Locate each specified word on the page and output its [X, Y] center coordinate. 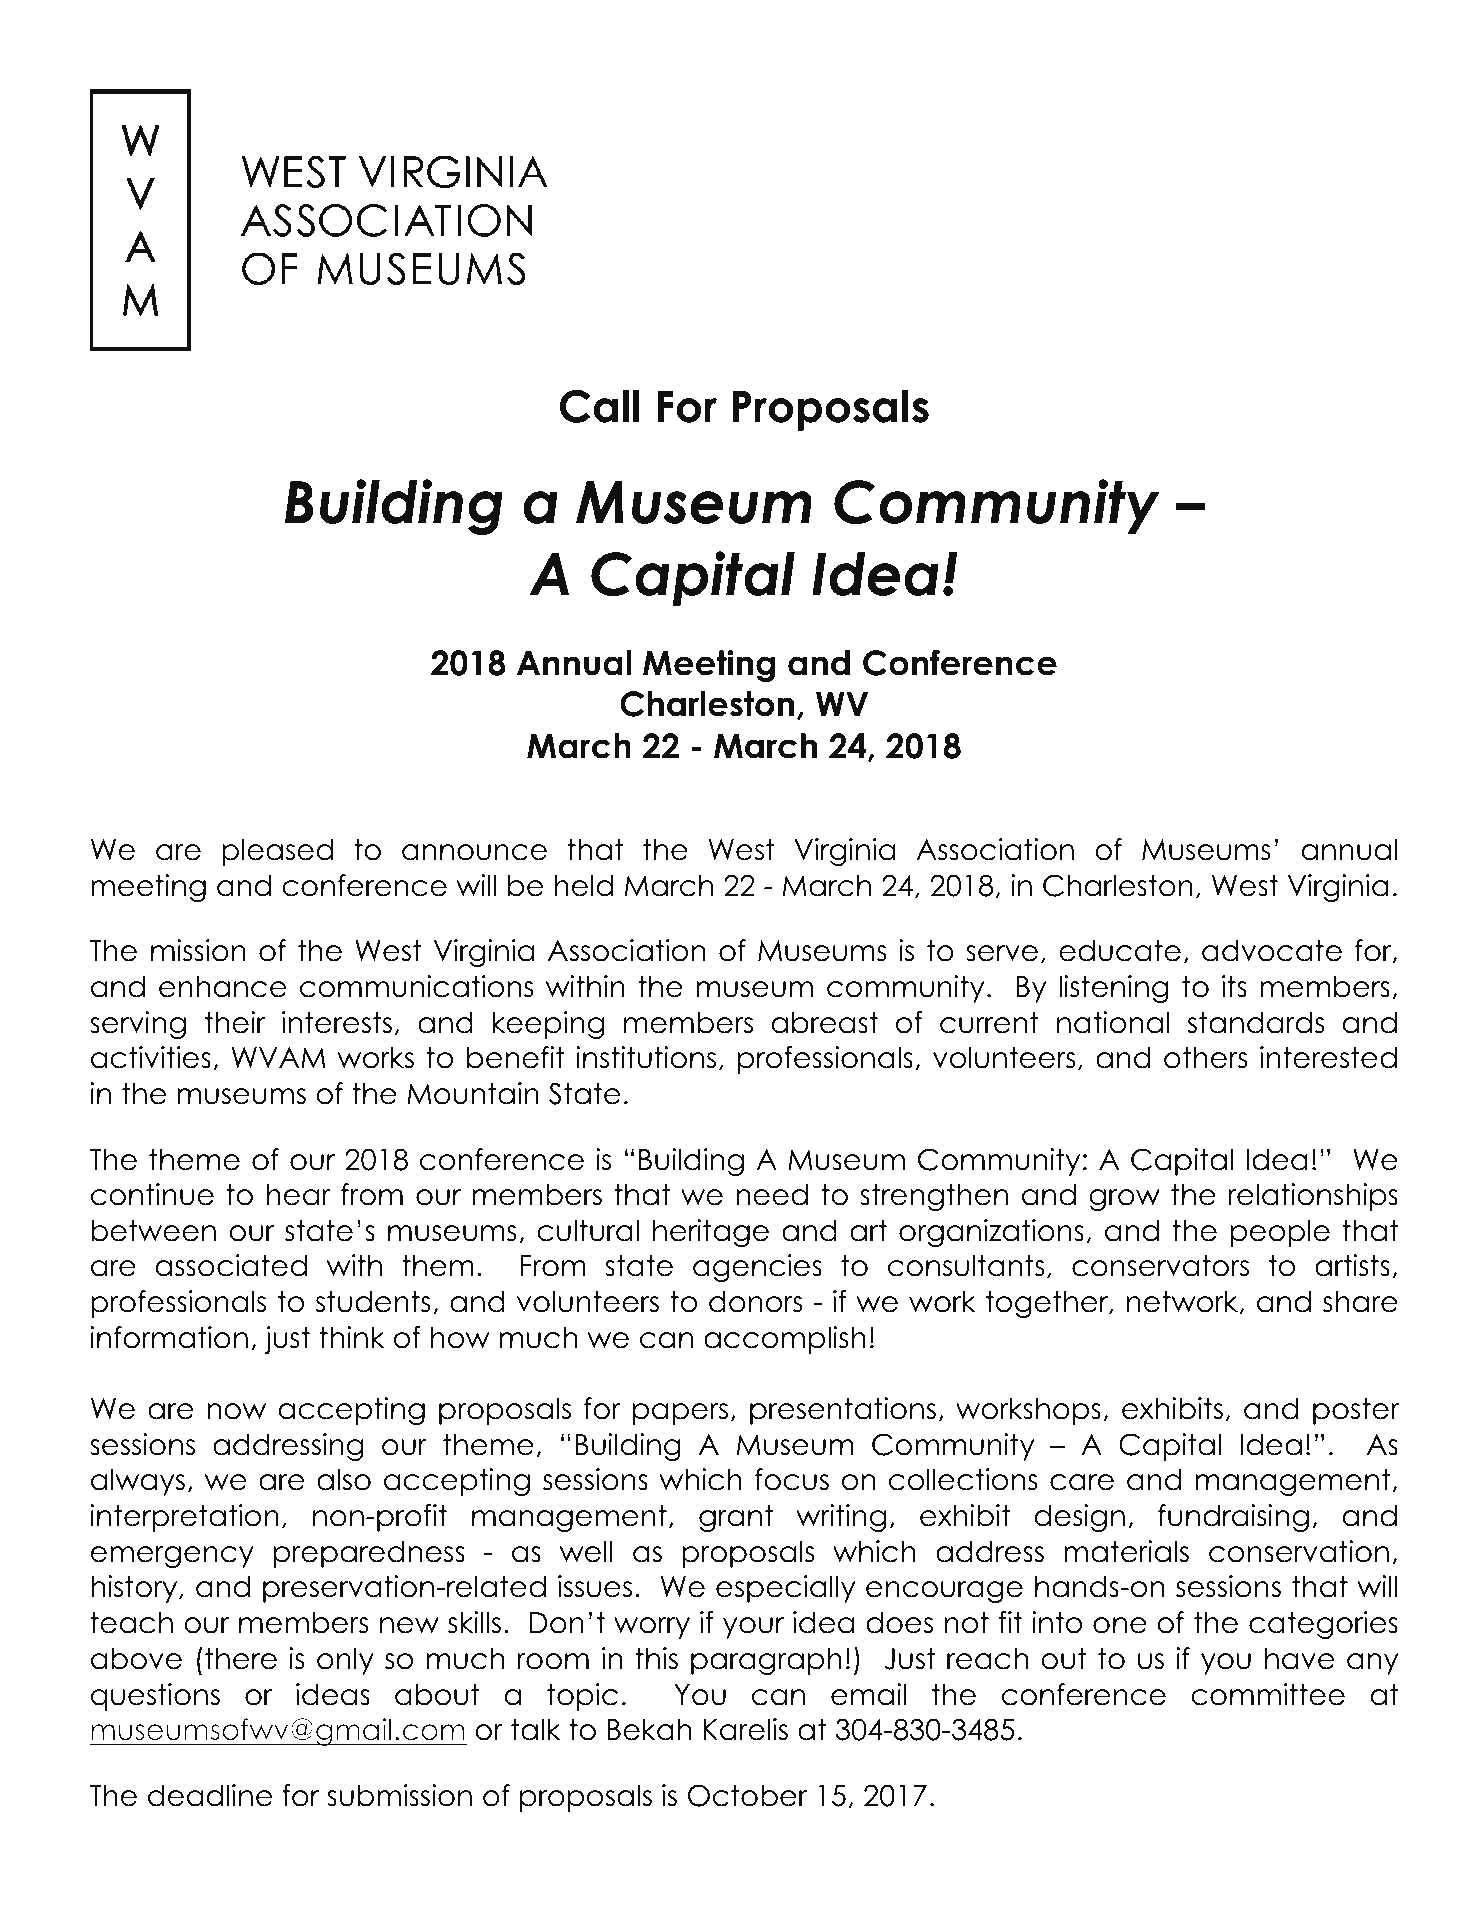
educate [1120, 950]
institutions [646, 1057]
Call [599, 406]
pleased [277, 852]
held [584, 885]
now [236, 1411]
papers [680, 1414]
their [235, 1022]
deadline [210, 1795]
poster [1356, 1411]
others [1206, 1057]
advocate [1272, 950]
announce [474, 852]
